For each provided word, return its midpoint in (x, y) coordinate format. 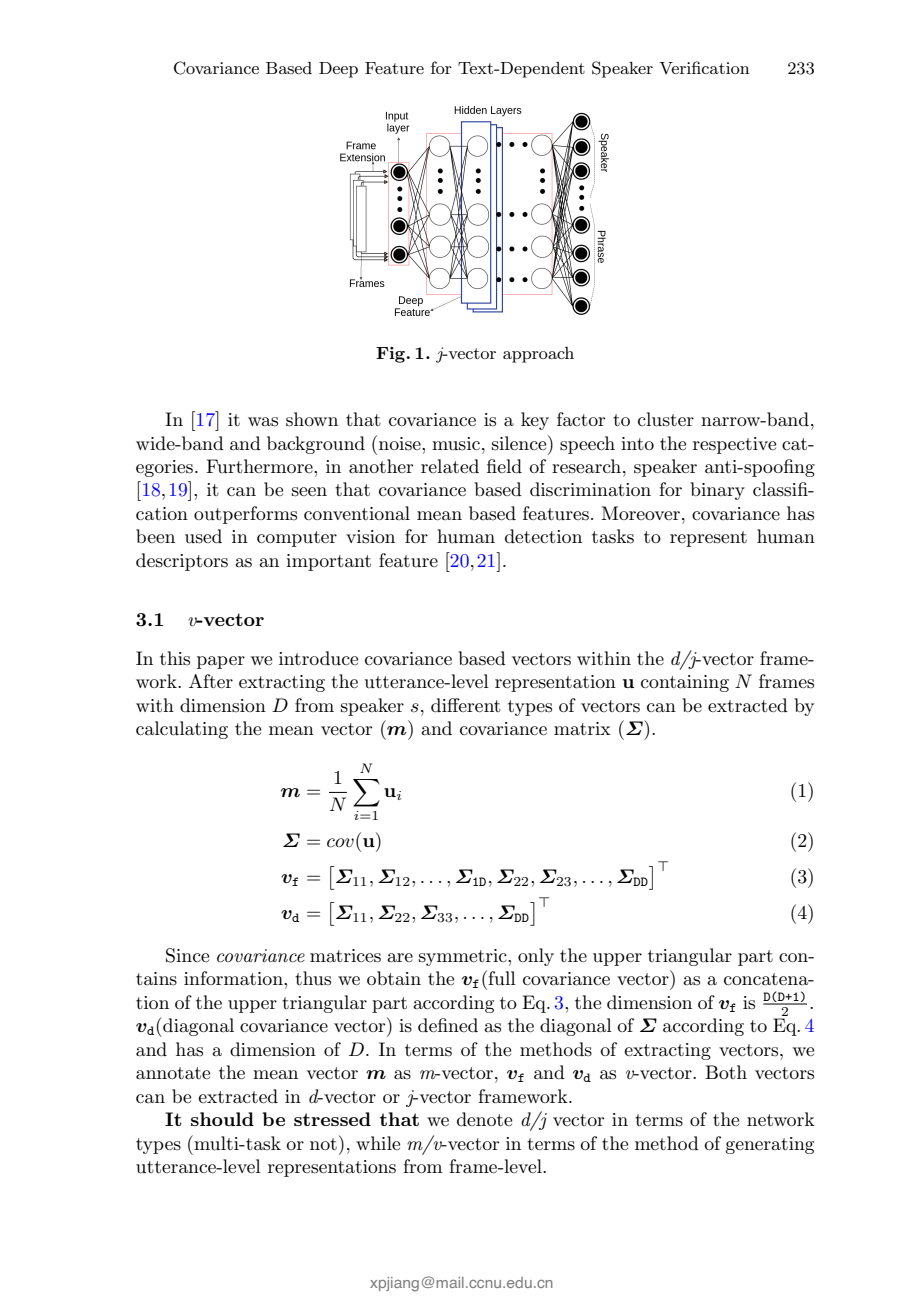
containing (685, 683)
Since (187, 955)
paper (221, 662)
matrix (582, 728)
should (222, 1119)
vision (370, 537)
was (263, 422)
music (456, 444)
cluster (666, 419)
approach (538, 355)
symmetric (464, 957)
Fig (392, 355)
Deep (338, 70)
